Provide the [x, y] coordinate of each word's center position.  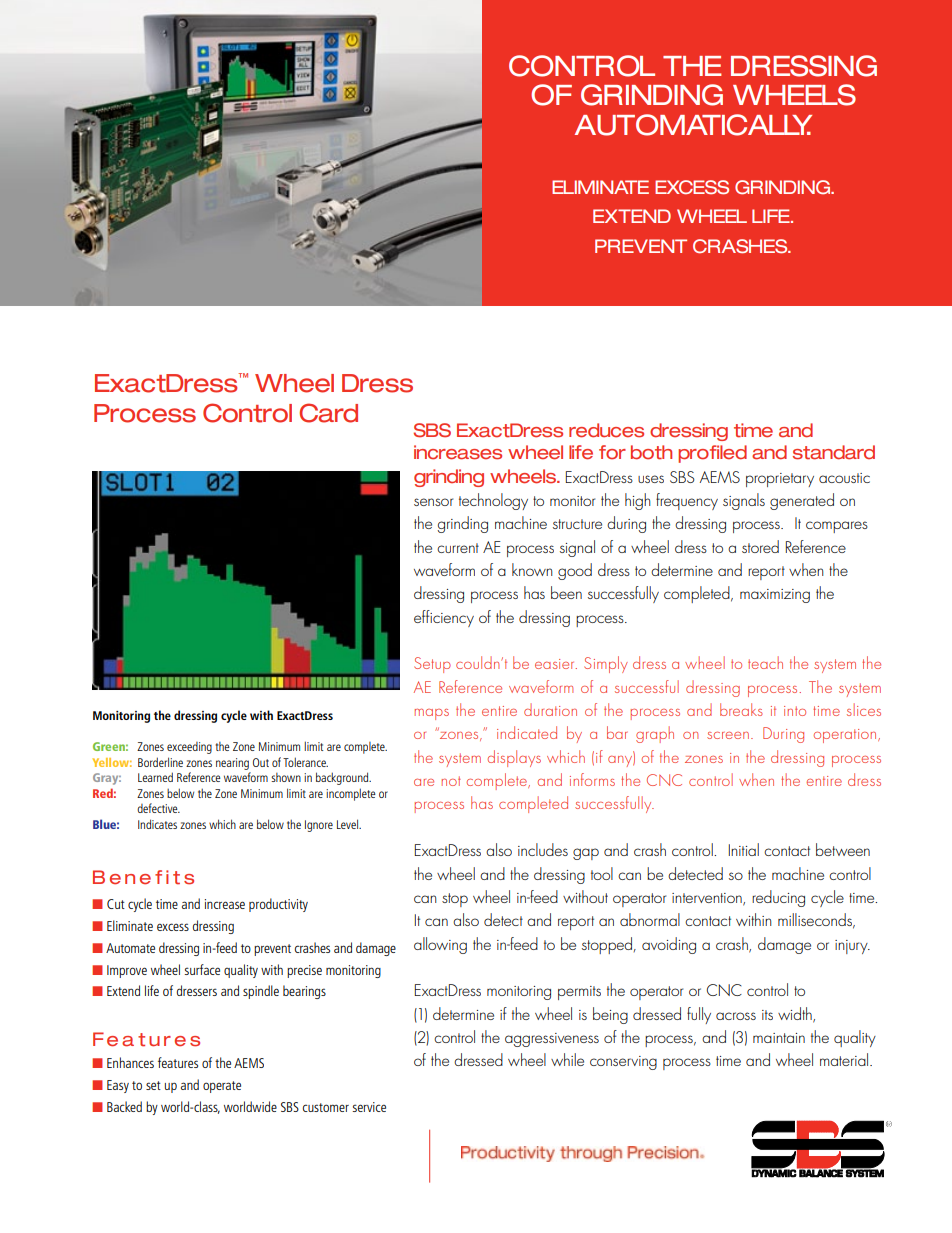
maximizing [775, 596]
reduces [606, 430]
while [567, 1059]
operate [222, 1087]
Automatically [693, 125]
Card [329, 413]
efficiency [444, 618]
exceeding [189, 748]
